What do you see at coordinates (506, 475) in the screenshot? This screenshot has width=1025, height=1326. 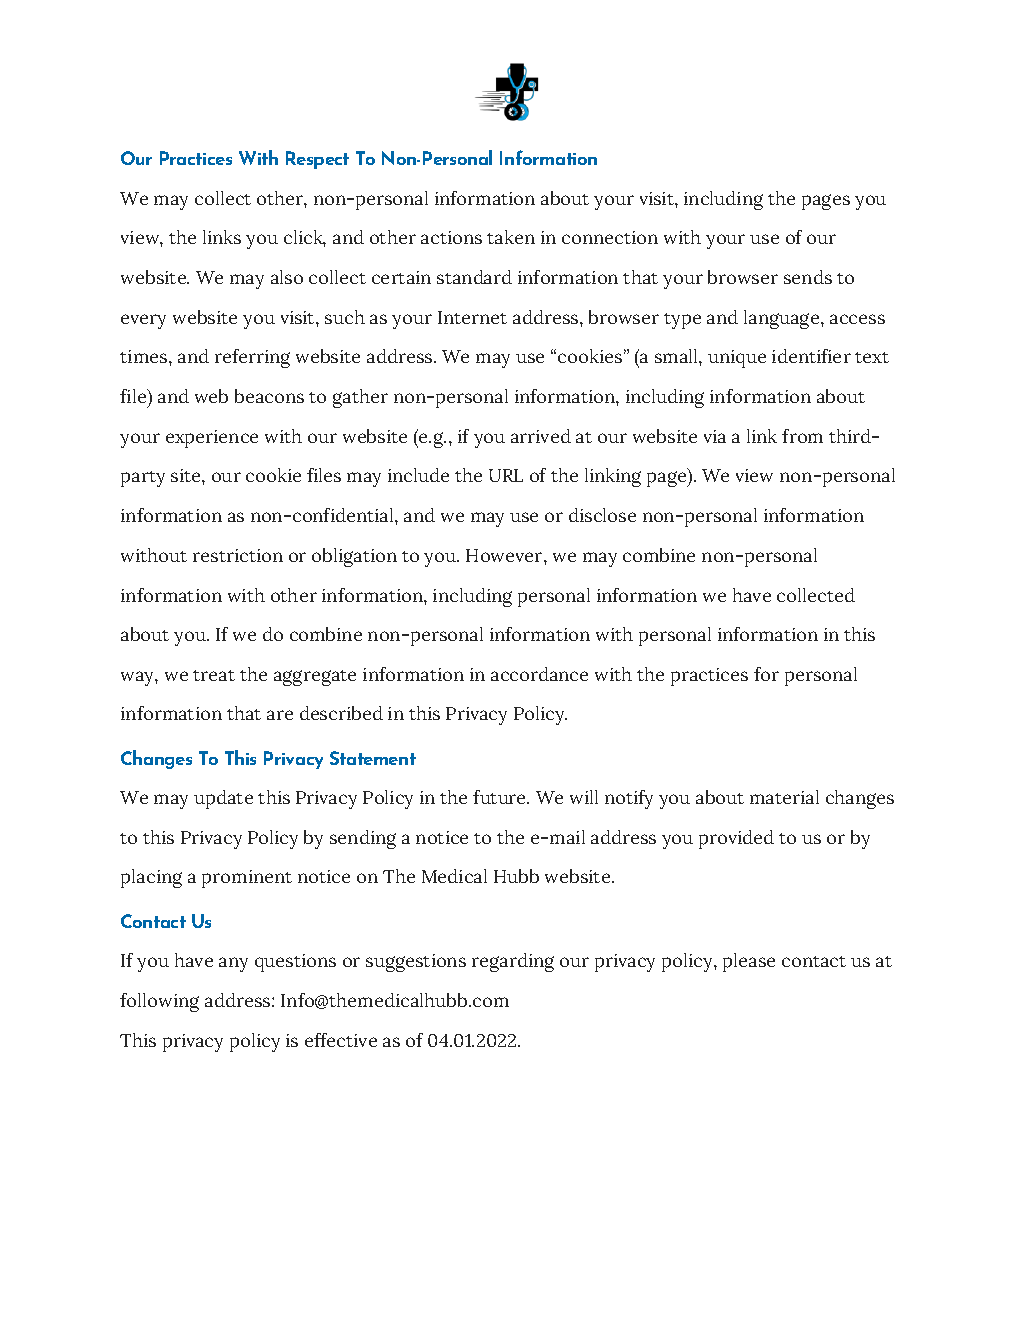 I see `URL` at bounding box center [506, 475].
